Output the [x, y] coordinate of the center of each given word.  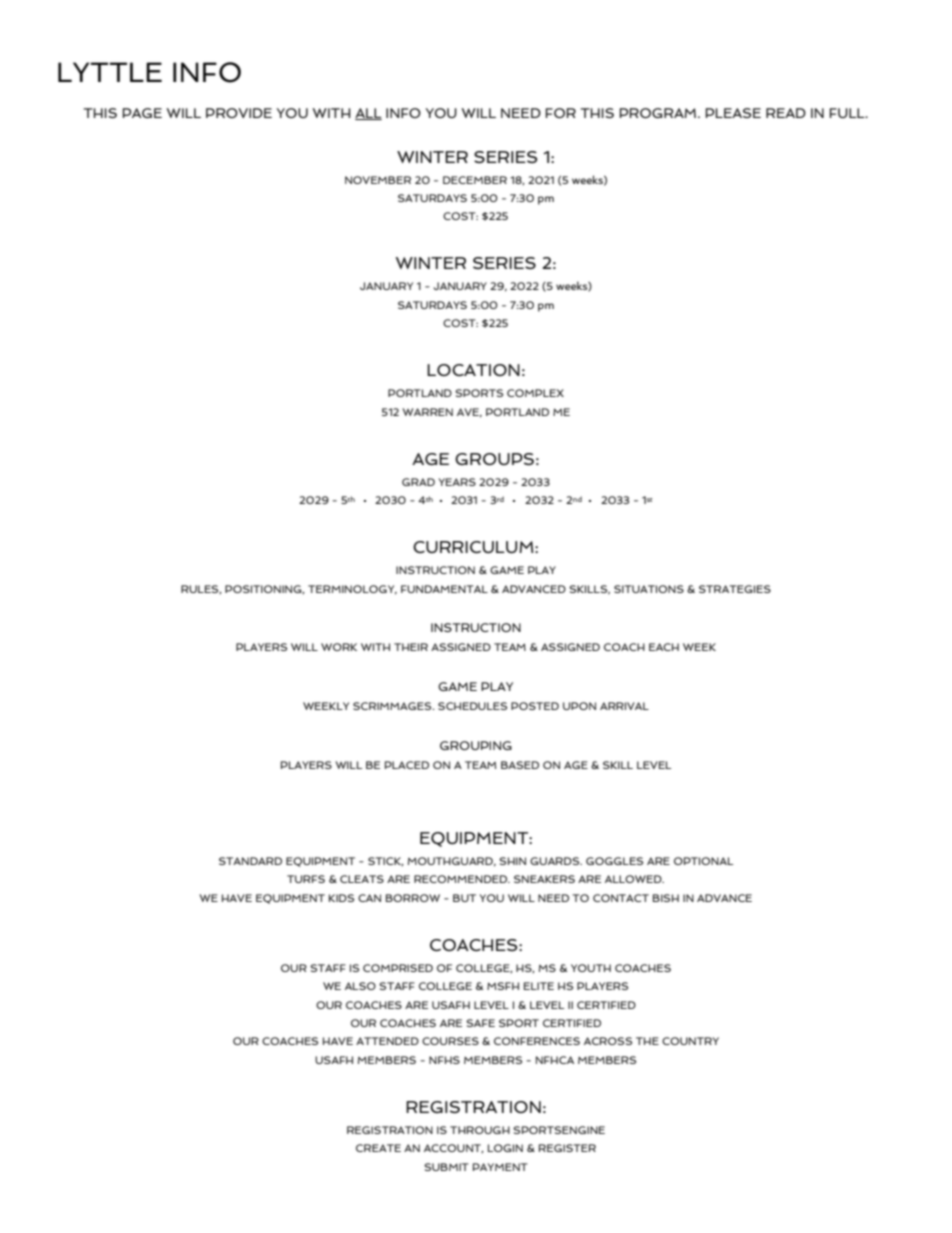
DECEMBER [475, 180]
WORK [339, 647]
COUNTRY [690, 1041]
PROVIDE [239, 113]
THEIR [411, 647]
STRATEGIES [735, 589]
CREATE [378, 1148]
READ [786, 113]
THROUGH [480, 1130]
